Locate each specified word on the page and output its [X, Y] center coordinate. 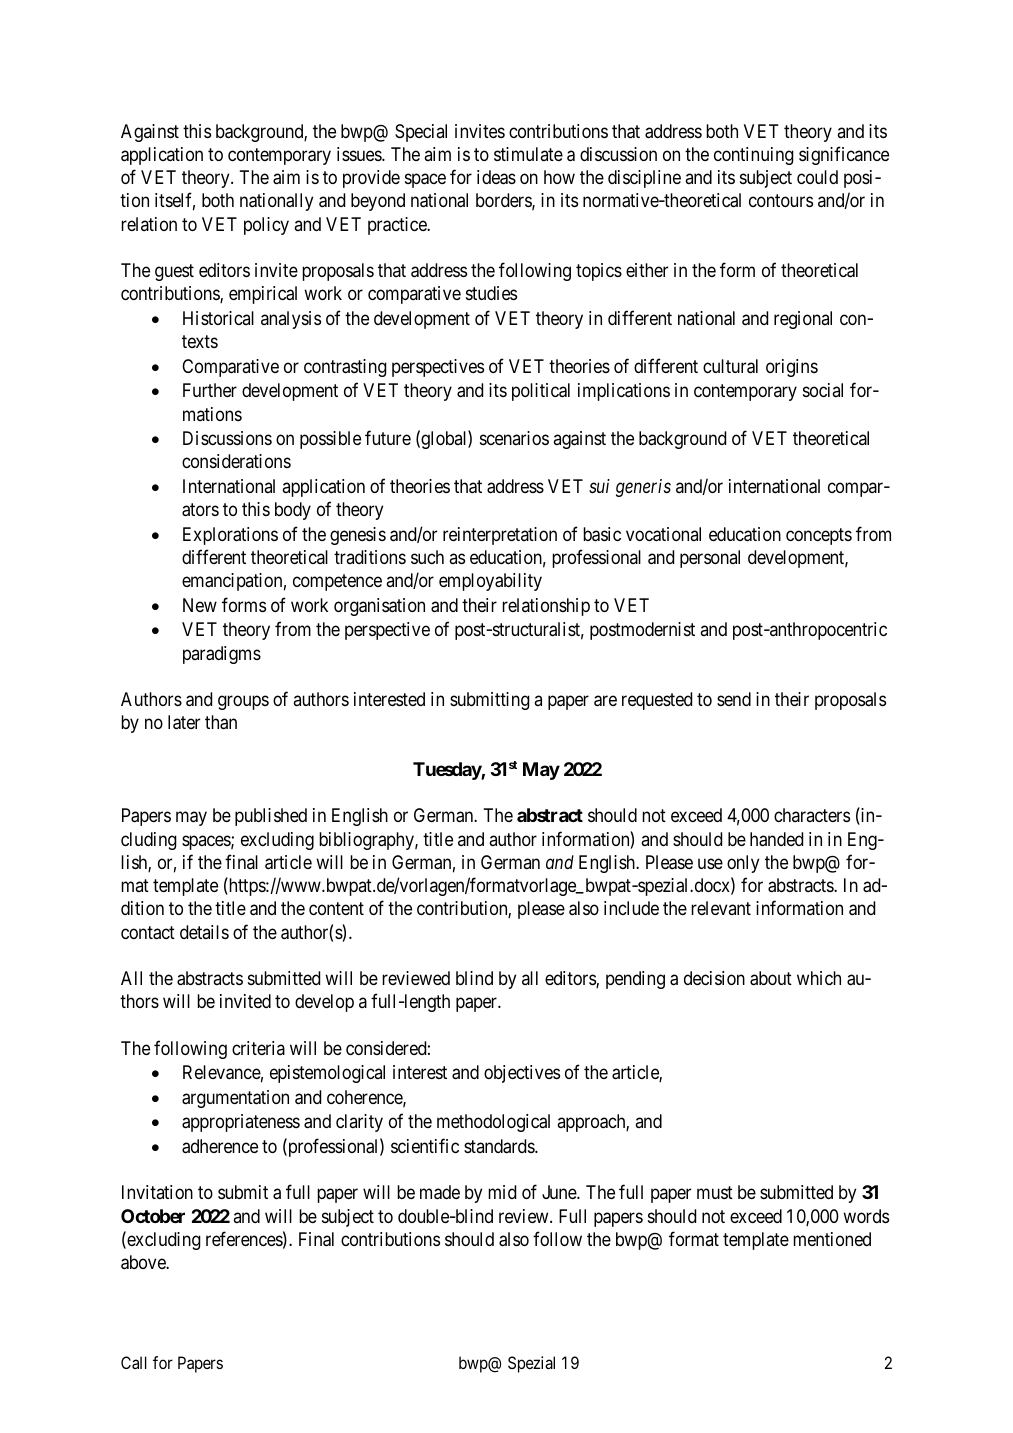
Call [134, 1362]
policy [266, 226]
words [866, 1216]
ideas [496, 177]
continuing [754, 156]
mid [502, 1192]
